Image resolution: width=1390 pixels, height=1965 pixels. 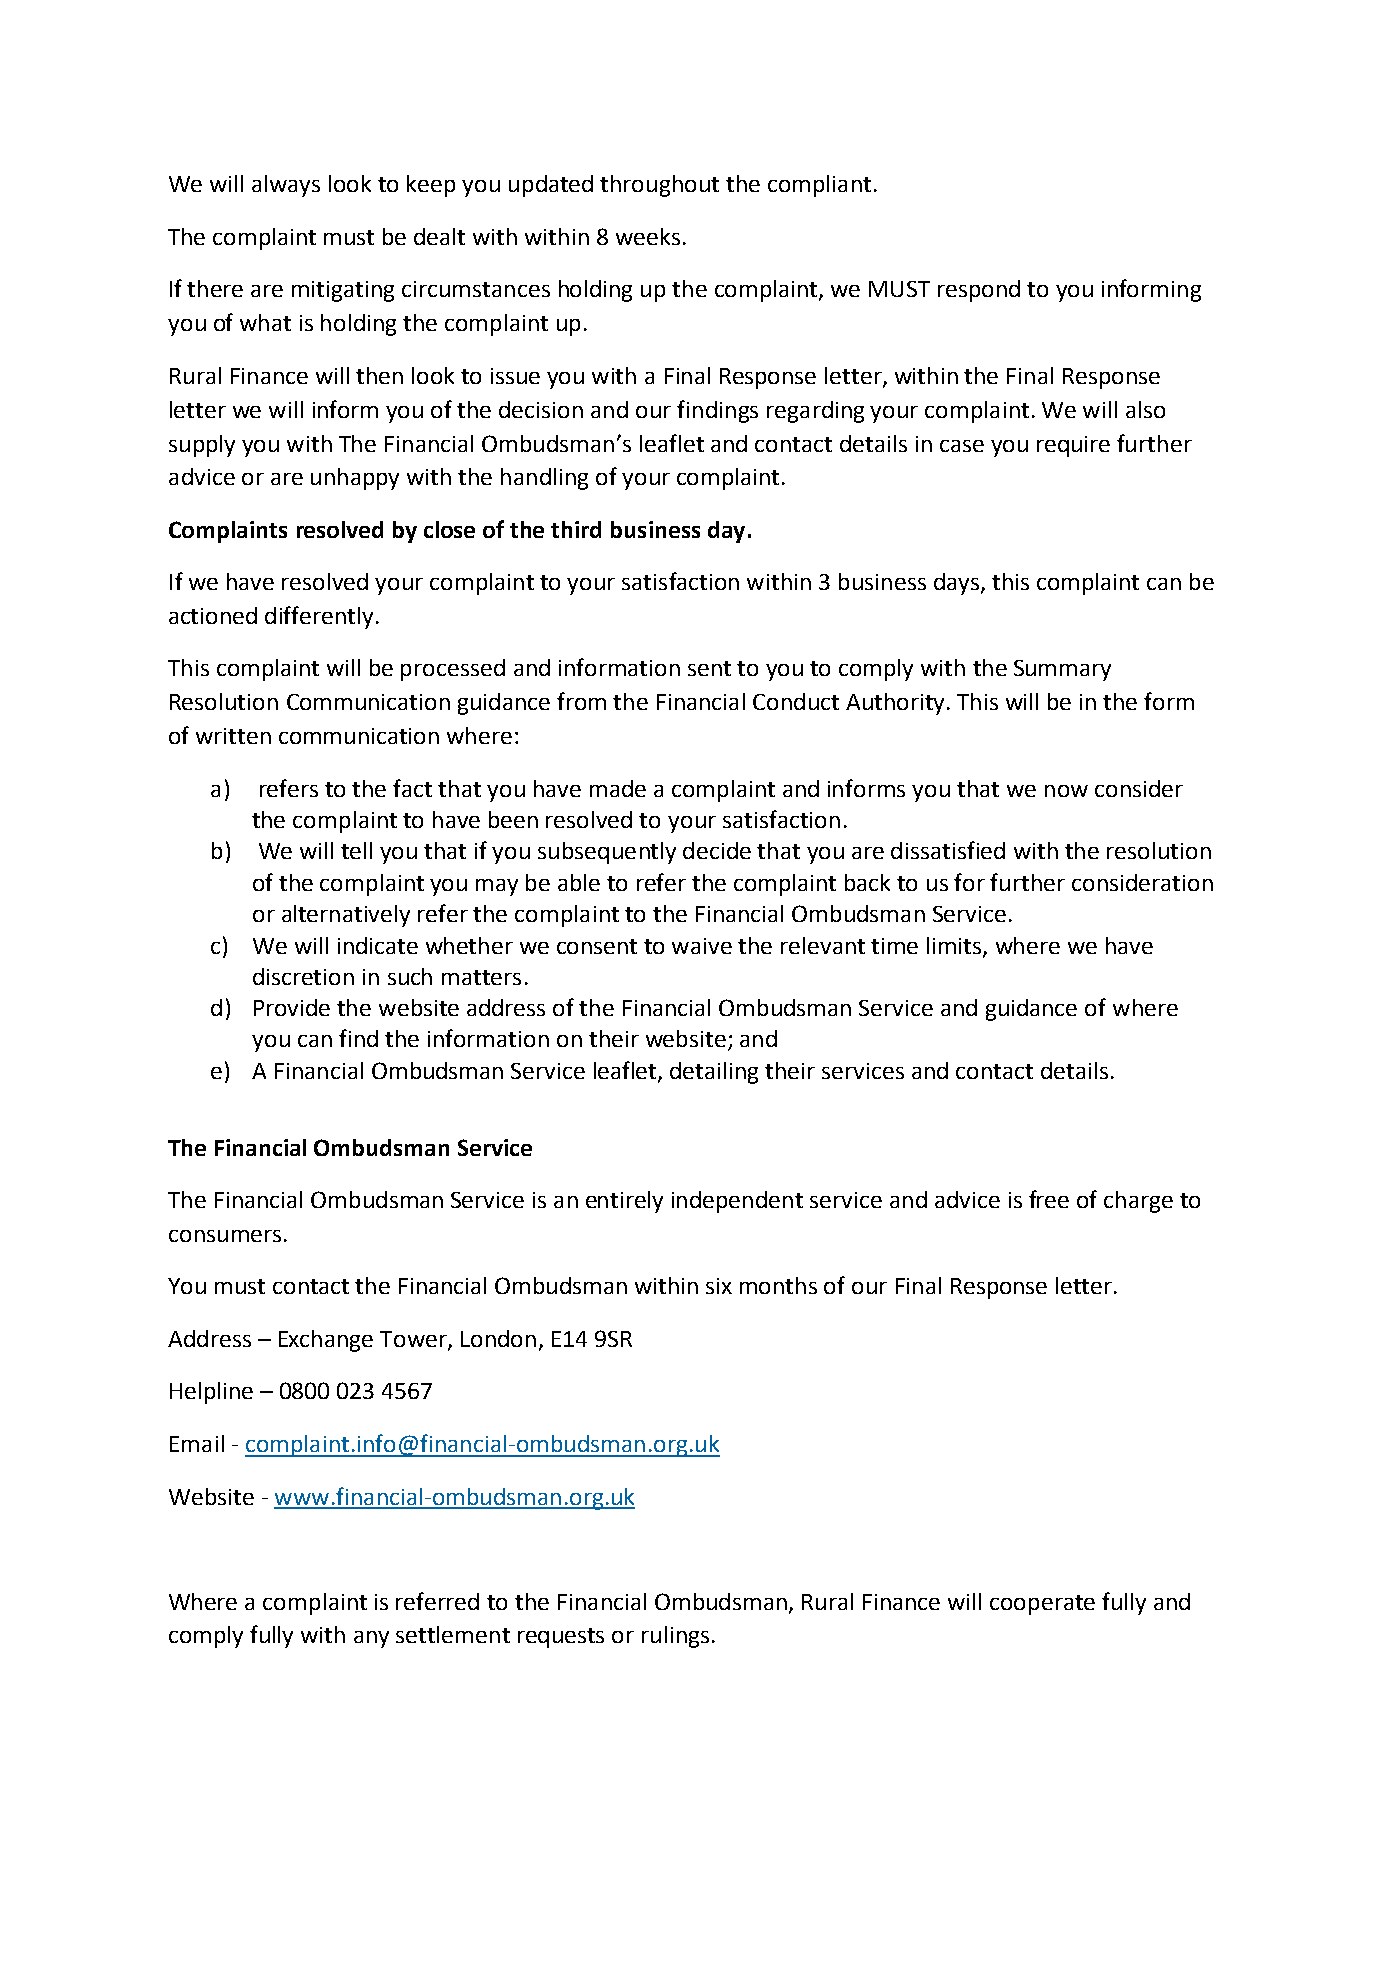 What do you see at coordinates (319, 617) in the screenshot?
I see `differently` at bounding box center [319, 617].
